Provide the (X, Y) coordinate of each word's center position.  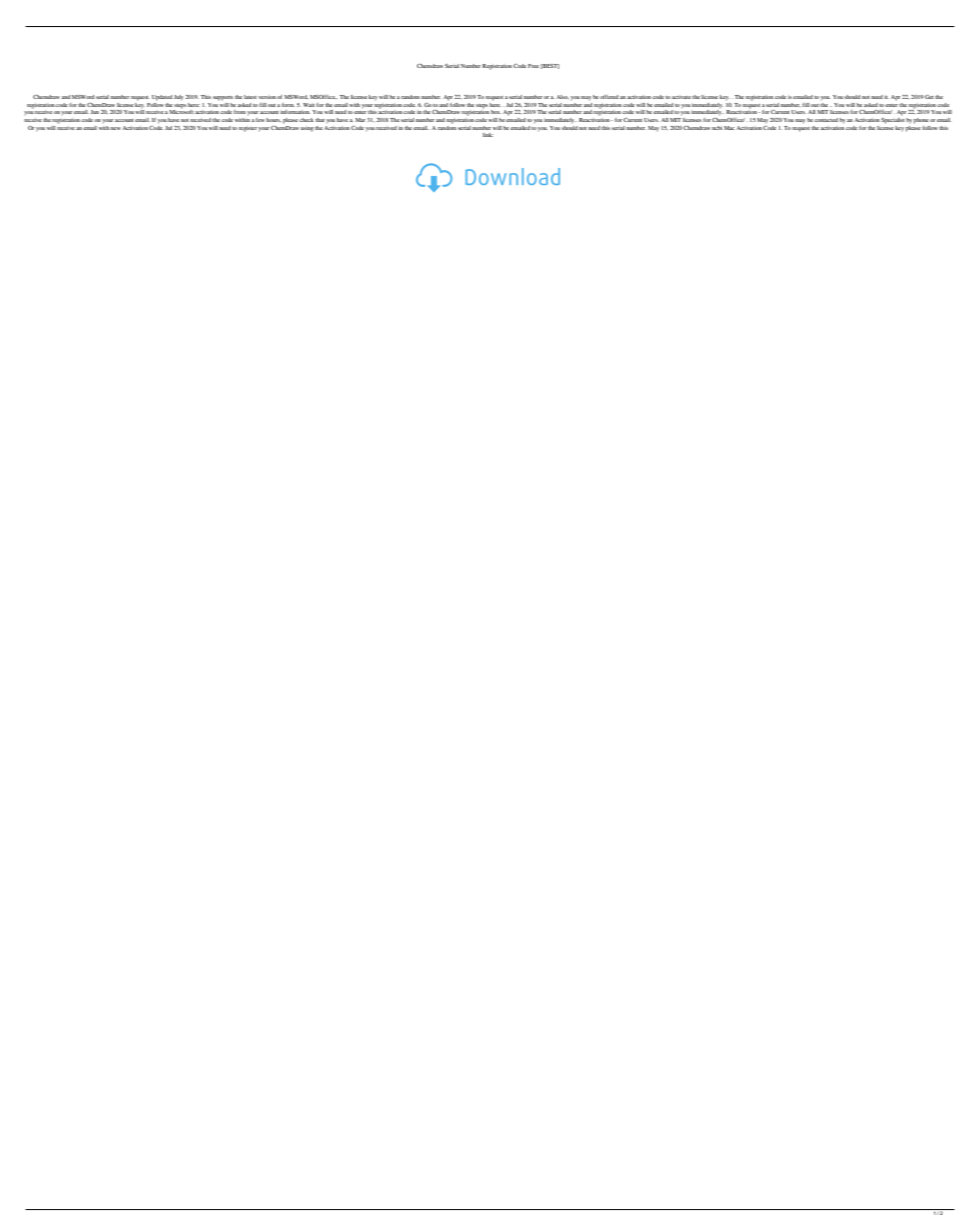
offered (609, 97)
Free (533, 66)
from (240, 112)
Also (562, 97)
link (488, 135)
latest (250, 97)
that (320, 120)
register (248, 129)
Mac (729, 128)
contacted (826, 120)
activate (681, 97)
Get (929, 97)
